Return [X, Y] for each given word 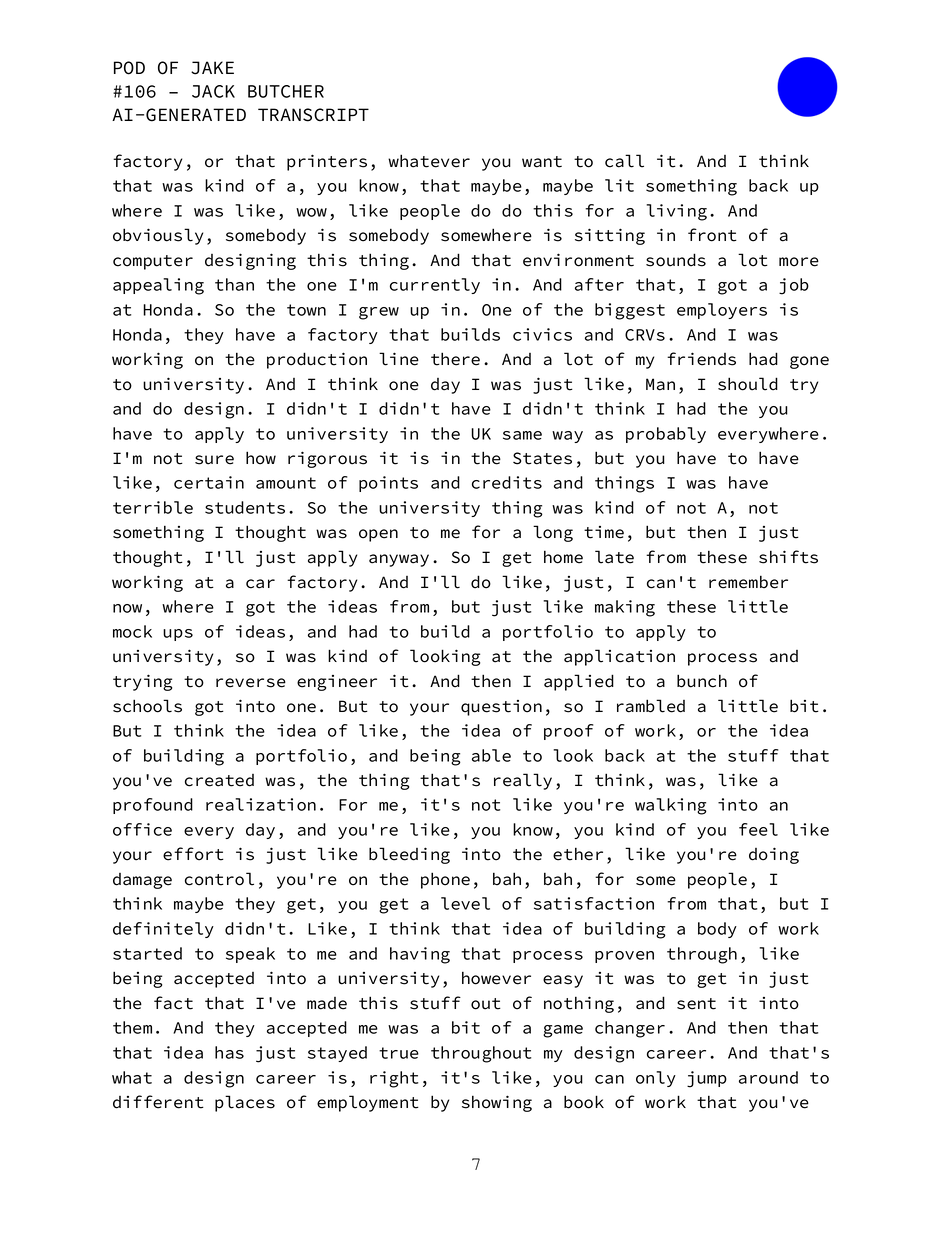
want [542, 162]
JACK [213, 91]
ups [178, 635]
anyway [399, 560]
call [624, 161]
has [229, 1052]
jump [707, 1079]
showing [497, 1103]
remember [748, 582]
